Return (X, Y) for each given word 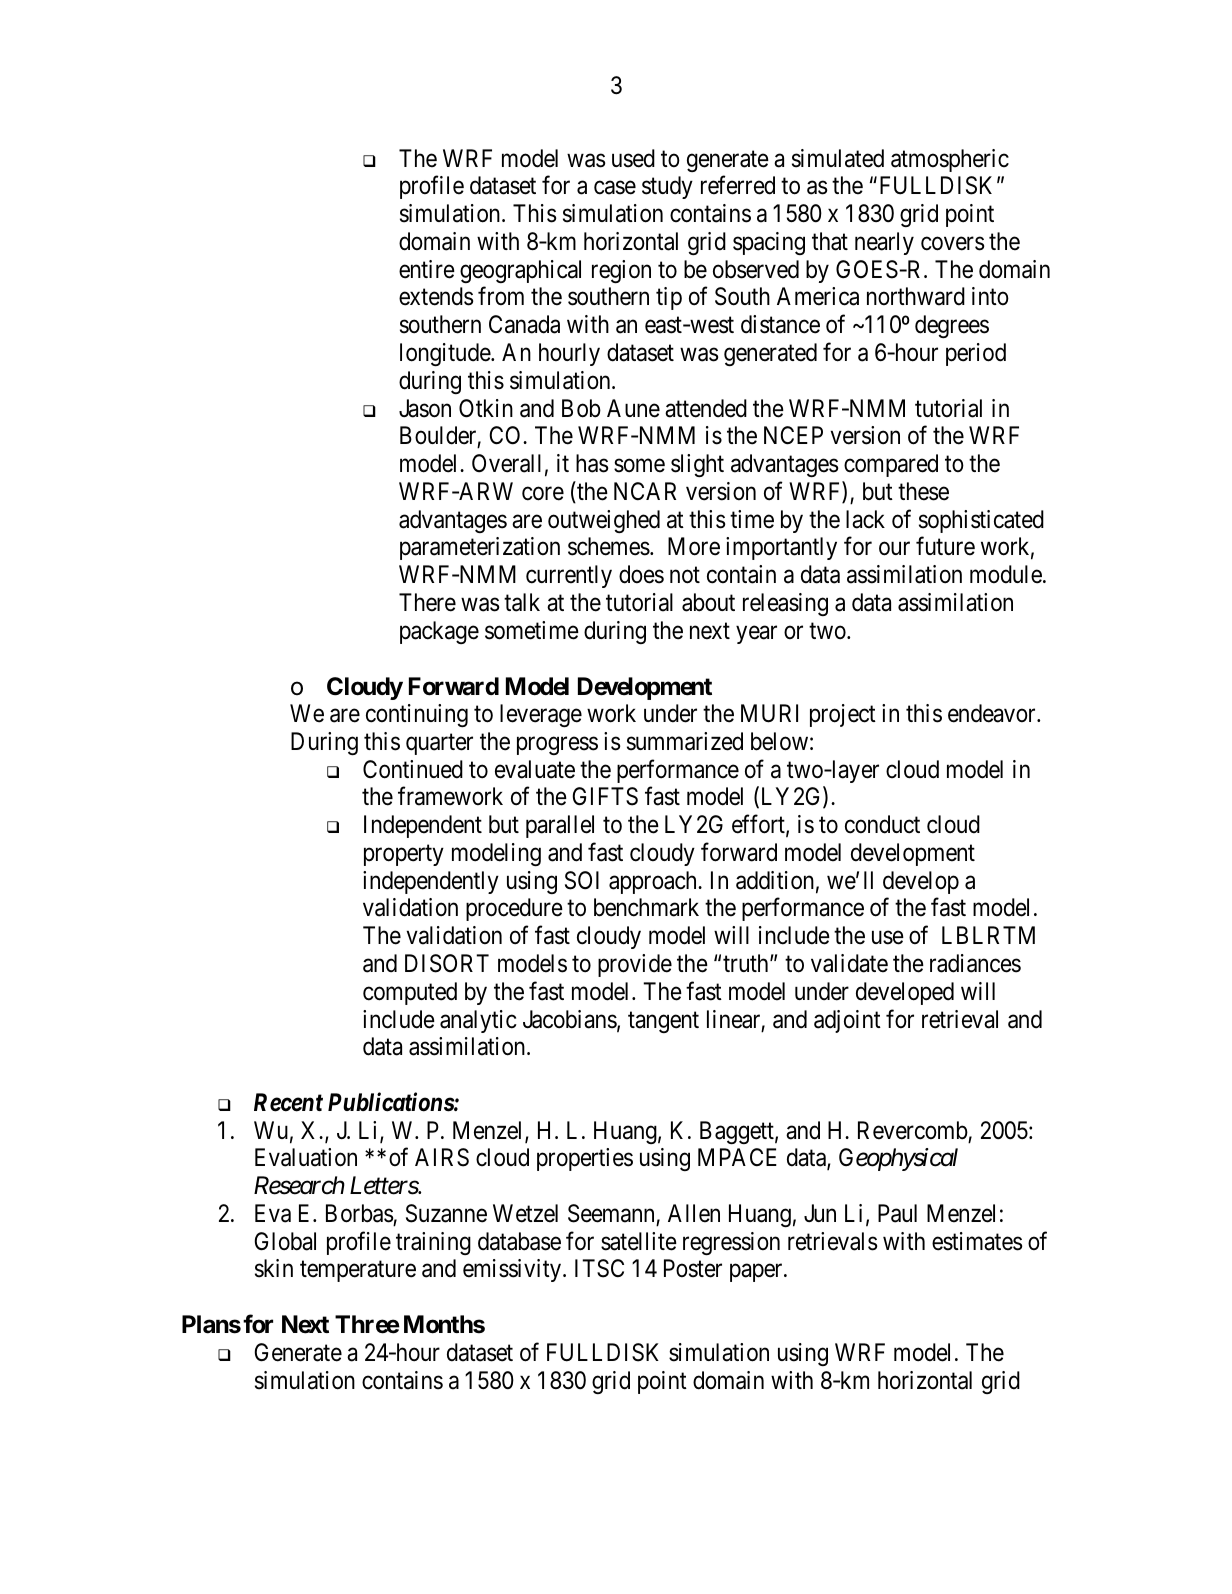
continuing (417, 715)
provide (635, 965)
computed (410, 993)
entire (427, 269)
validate (849, 963)
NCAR (645, 491)
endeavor (993, 713)
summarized (685, 741)
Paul (897, 1213)
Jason (425, 408)
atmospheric (950, 160)
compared (891, 465)
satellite (639, 1241)
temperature (358, 1272)
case (615, 188)
